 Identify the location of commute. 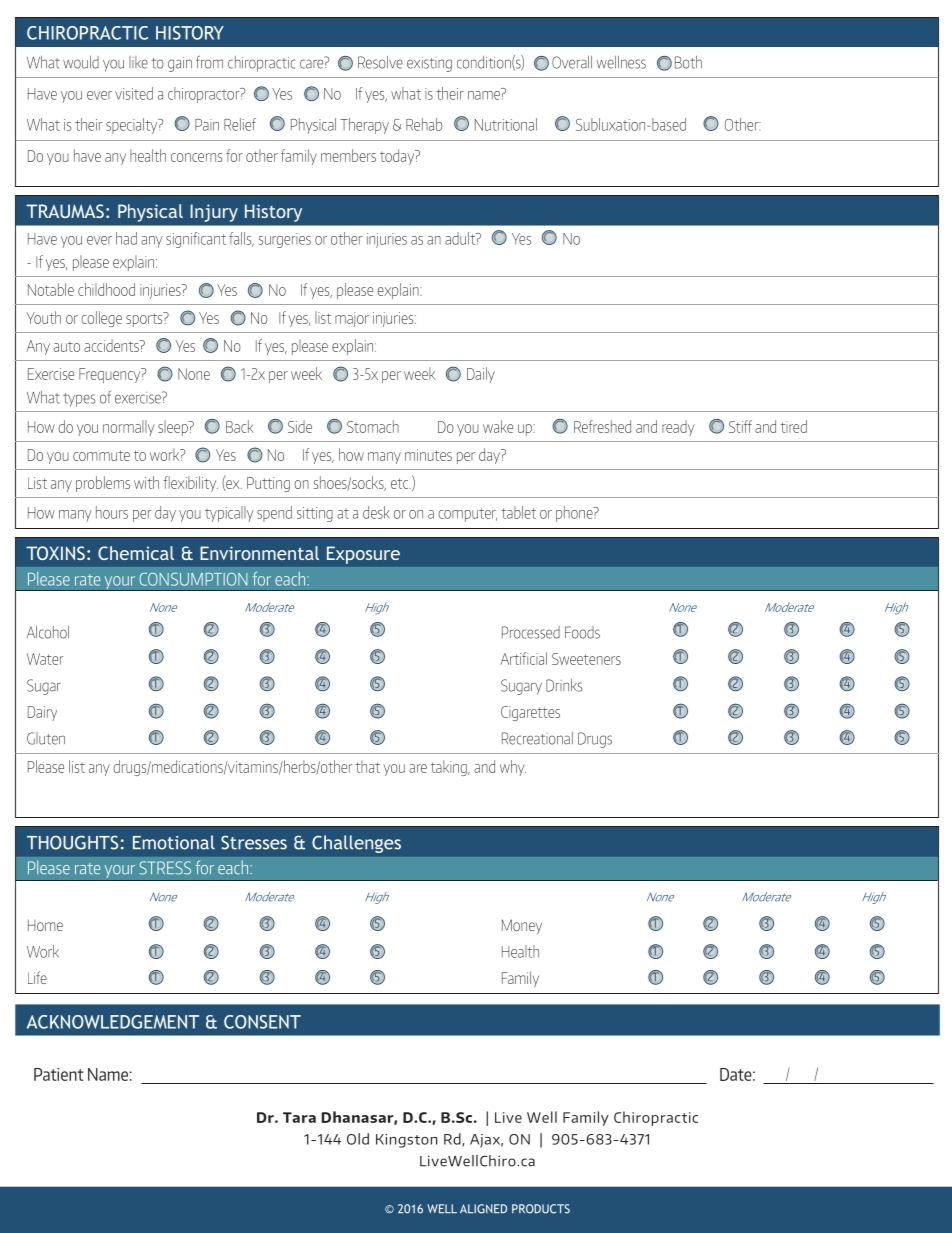
(101, 455).
